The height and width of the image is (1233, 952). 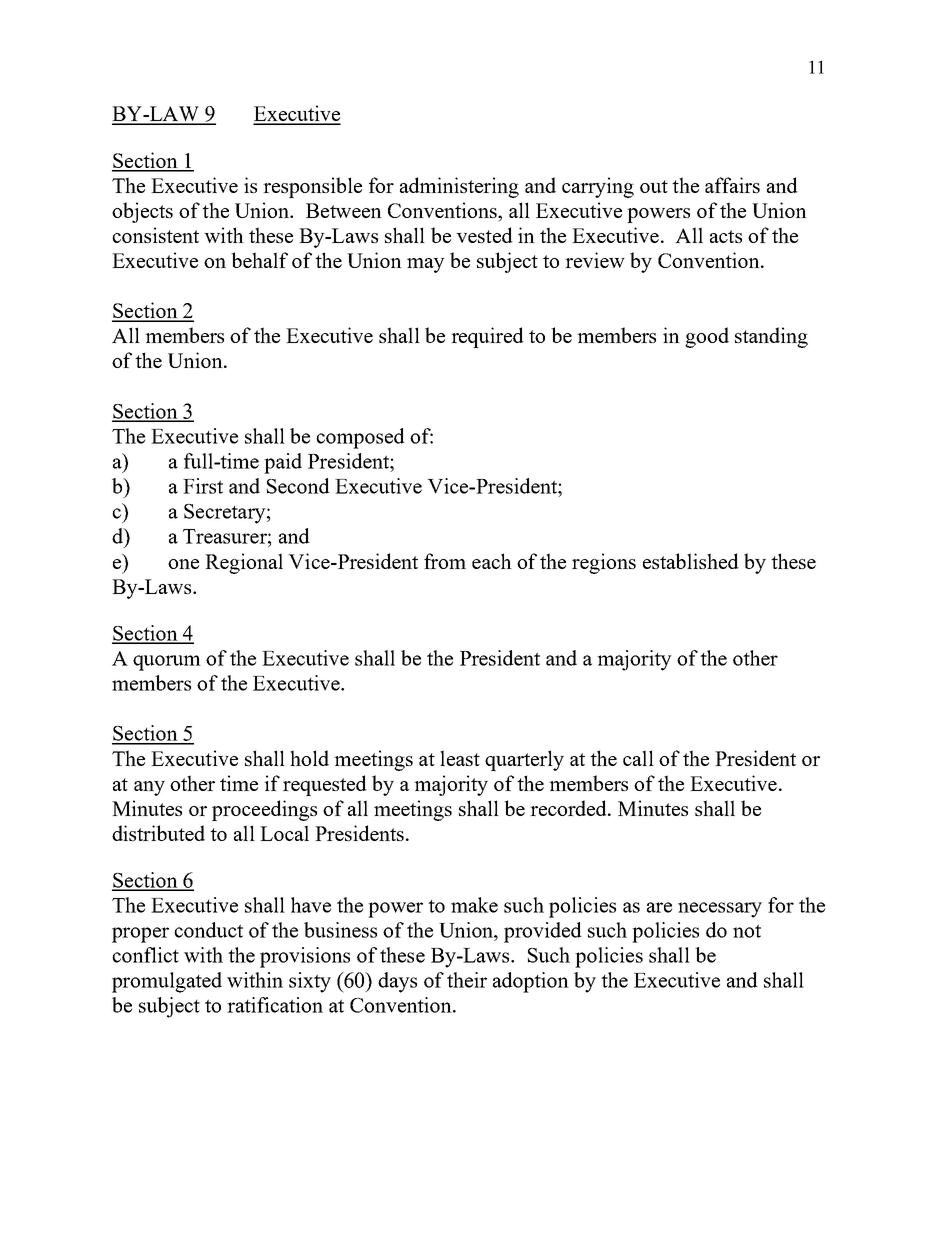 What do you see at coordinates (691, 561) in the image?
I see `established` at bounding box center [691, 561].
